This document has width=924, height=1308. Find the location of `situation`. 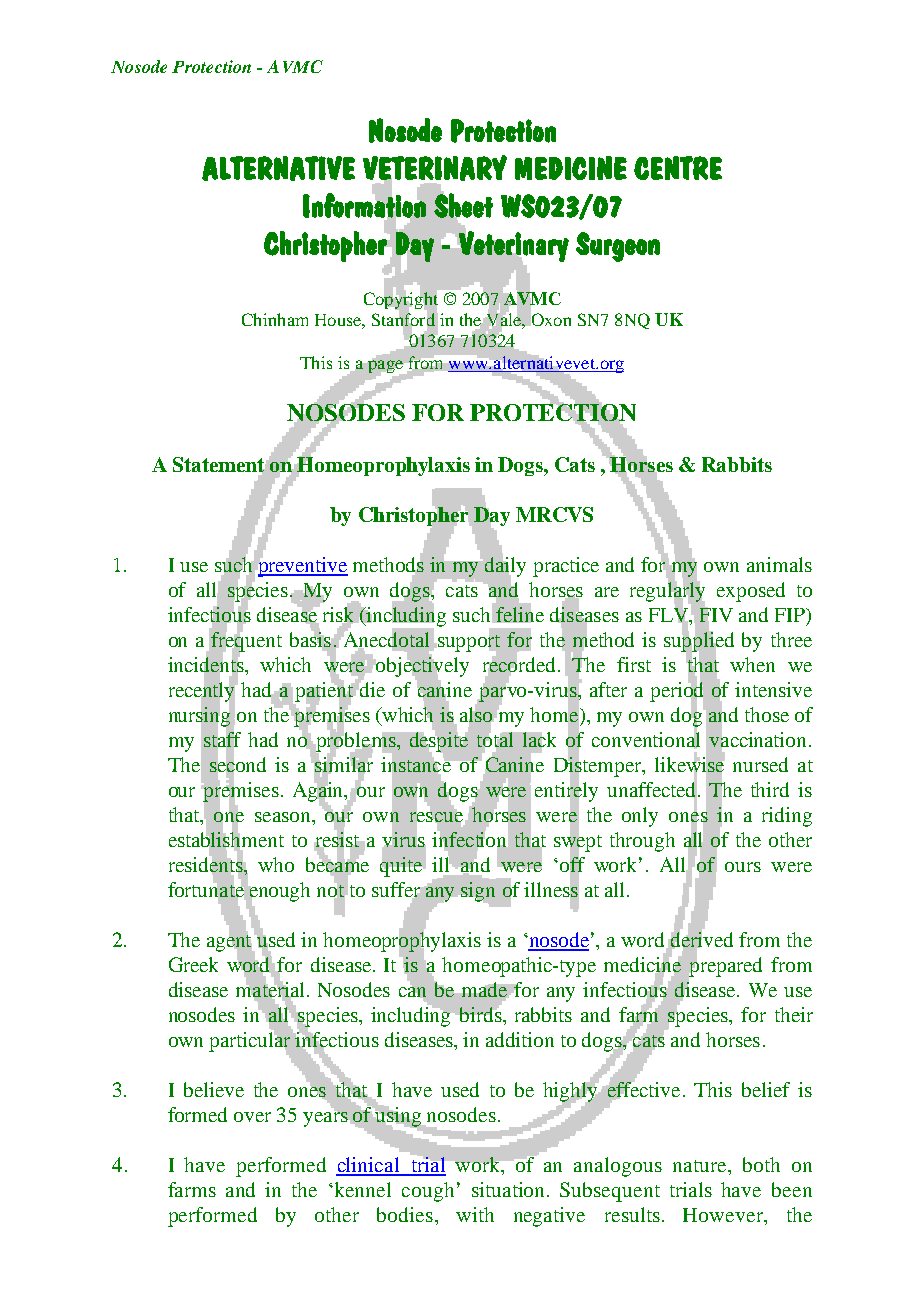

situation is located at coordinates (510, 1189).
